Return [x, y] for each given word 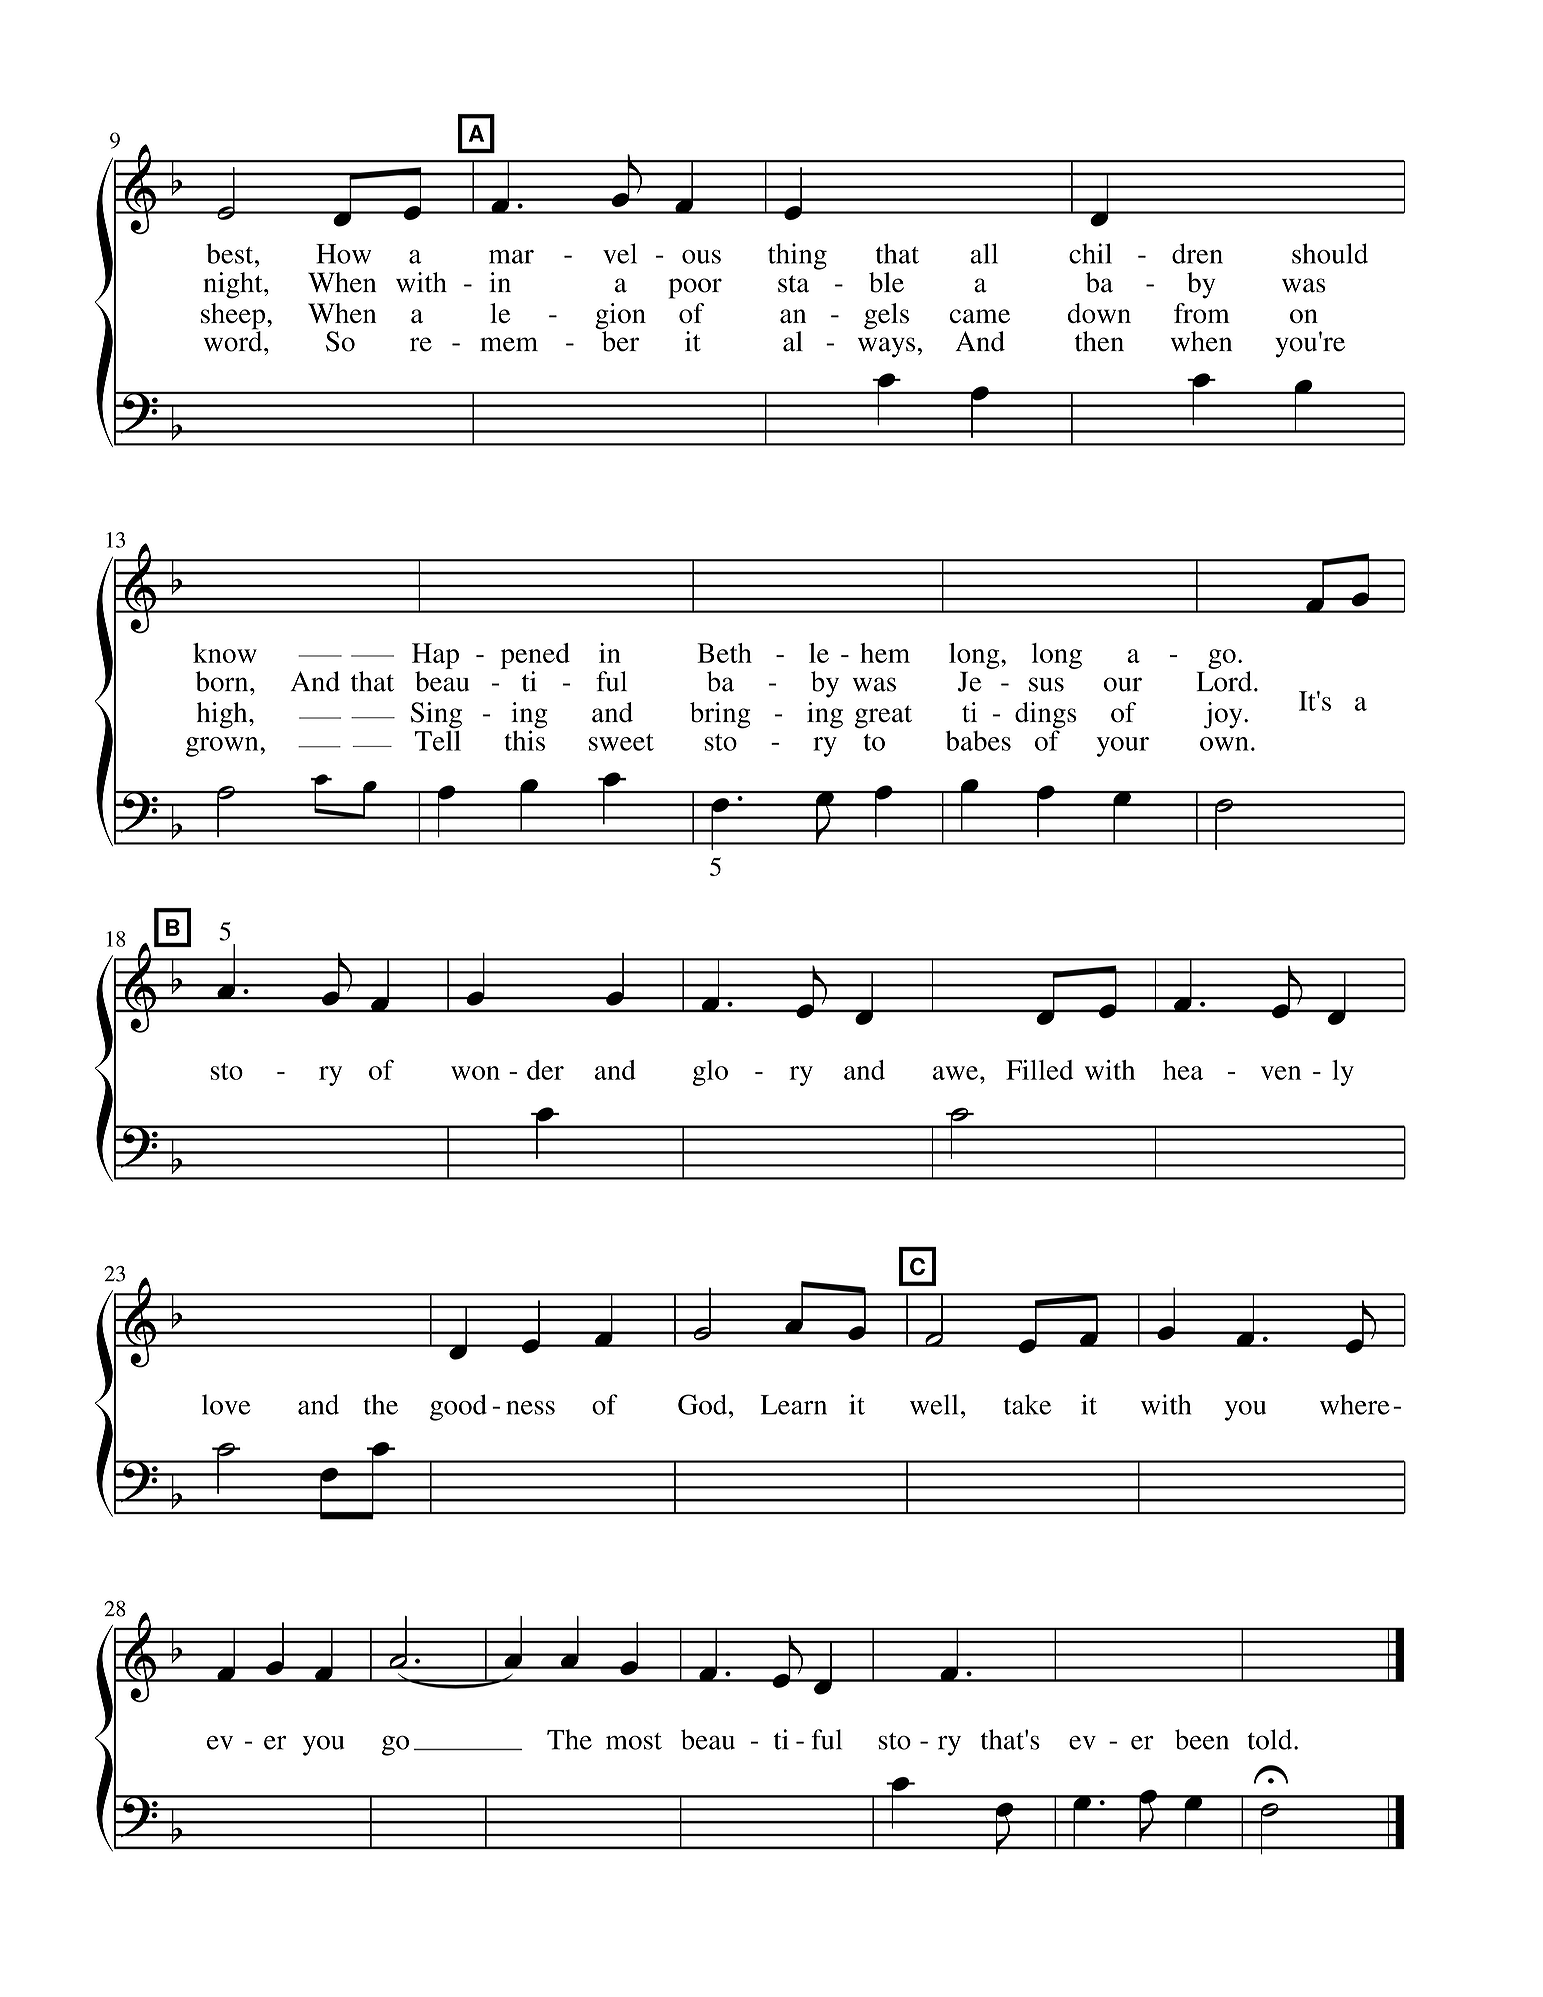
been [1202, 1739]
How [343, 254]
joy [1224, 715]
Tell [438, 739]
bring [720, 715]
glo [710, 1073]
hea [1183, 1070]
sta [793, 284]
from [1202, 313]
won [475, 1073]
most [634, 1741]
